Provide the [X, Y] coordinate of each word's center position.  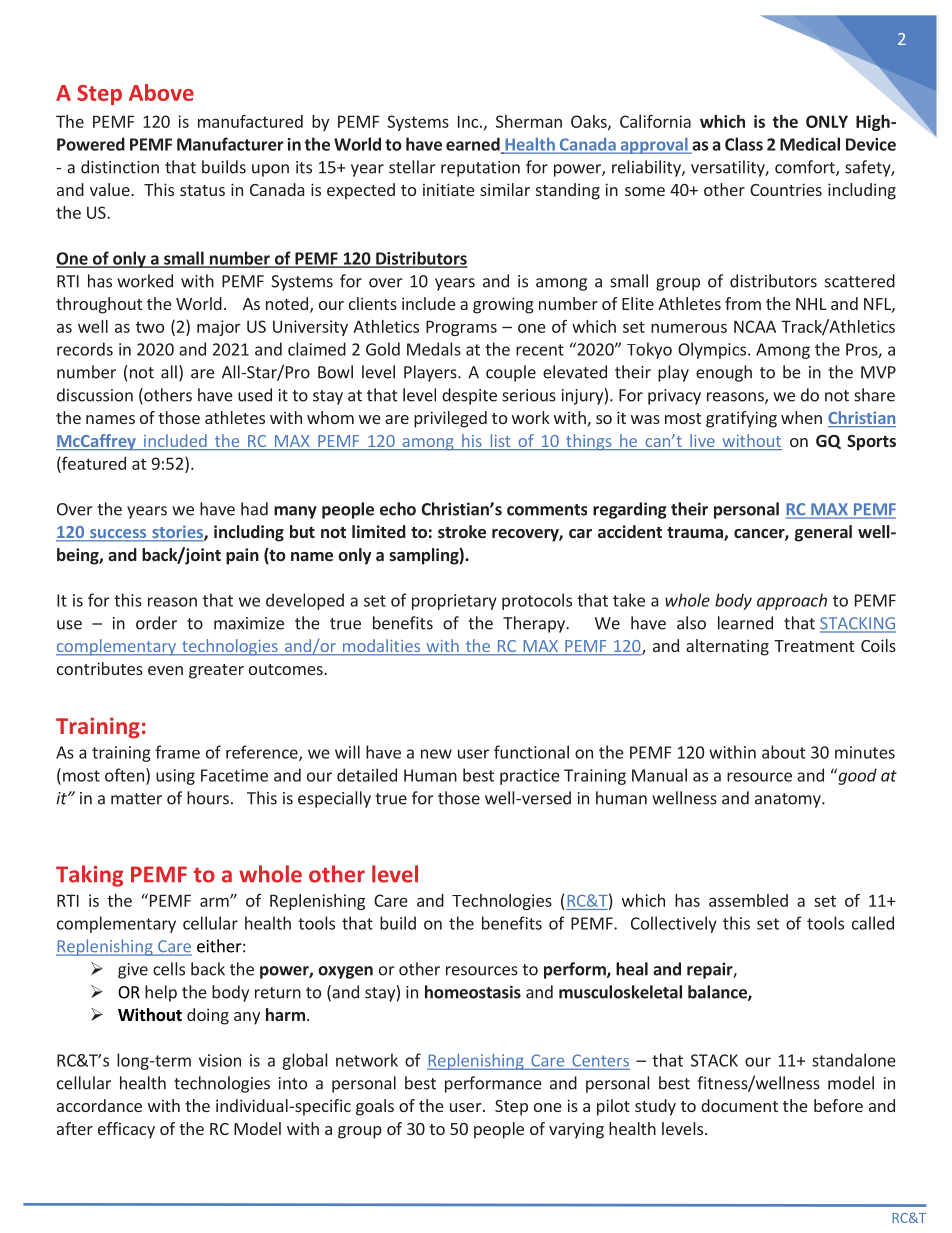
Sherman [529, 121]
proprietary [454, 602]
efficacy [126, 1130]
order [156, 623]
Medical [810, 144]
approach [792, 601]
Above [161, 92]
